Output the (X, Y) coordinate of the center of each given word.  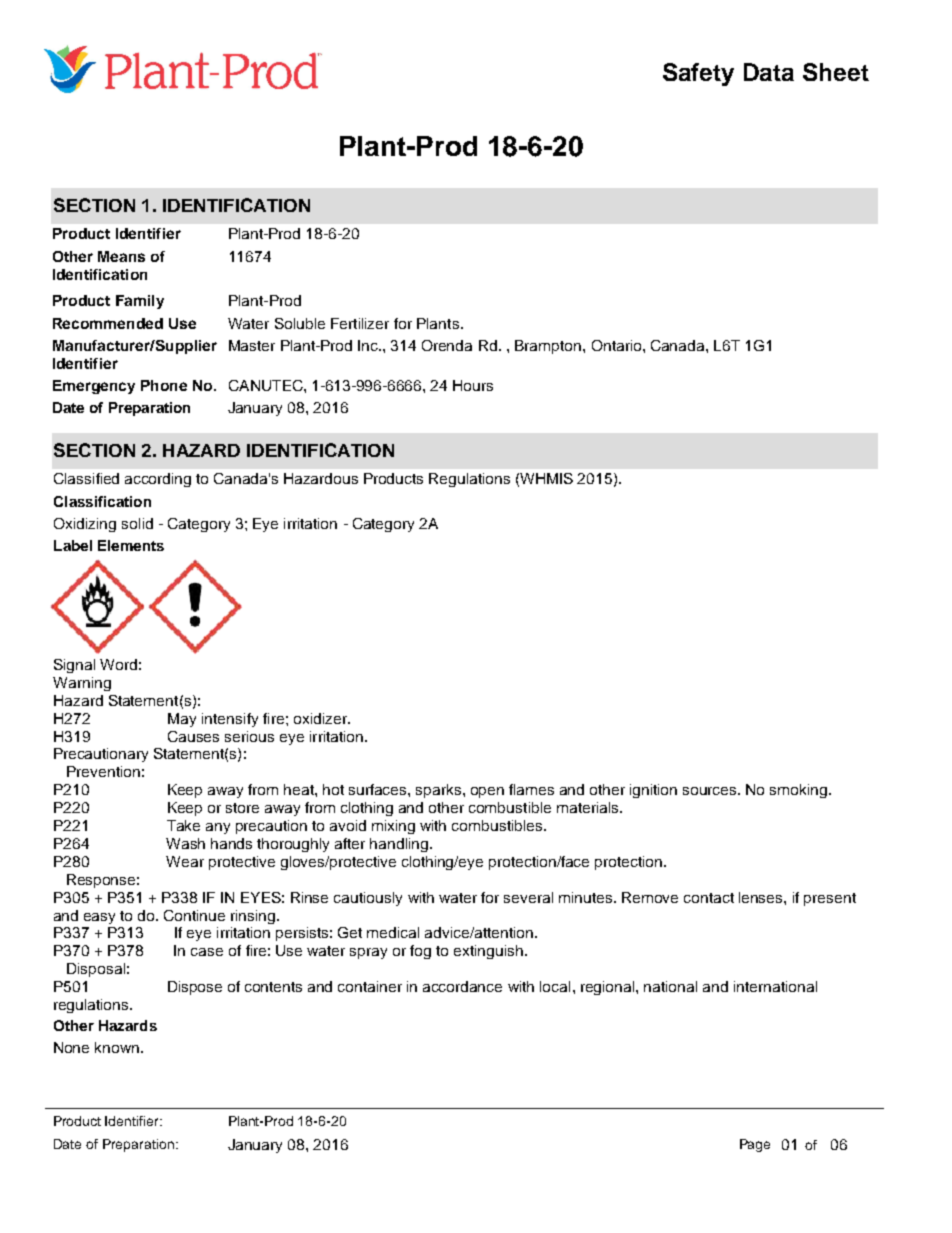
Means (121, 256)
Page (755, 1145)
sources (711, 791)
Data (769, 72)
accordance (462, 986)
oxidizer (321, 718)
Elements (131, 545)
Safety (698, 74)
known (117, 1047)
